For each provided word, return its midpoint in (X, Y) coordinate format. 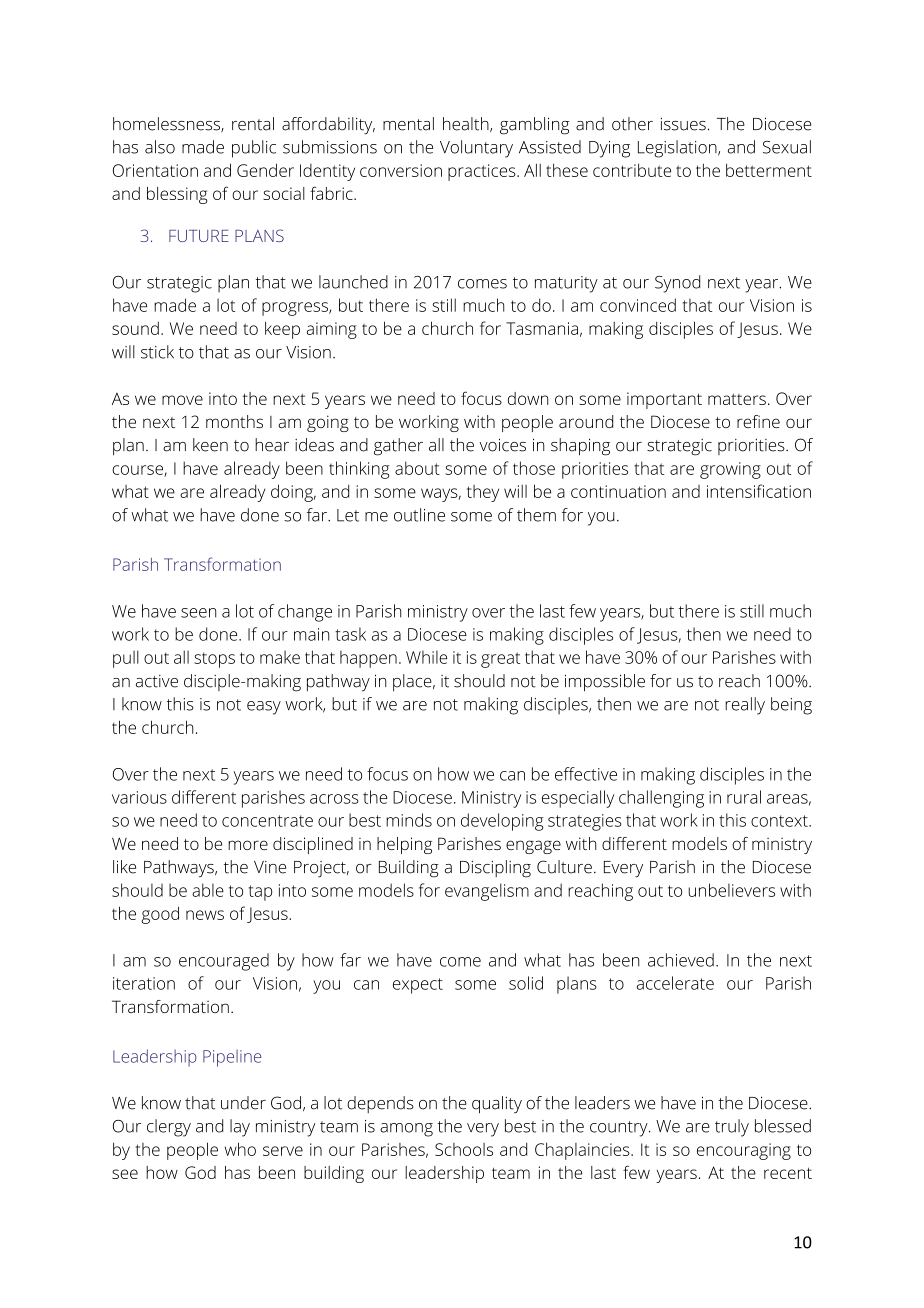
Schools (464, 1149)
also (160, 147)
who (240, 1149)
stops (214, 660)
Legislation (678, 149)
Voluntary (476, 149)
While (426, 657)
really (745, 706)
